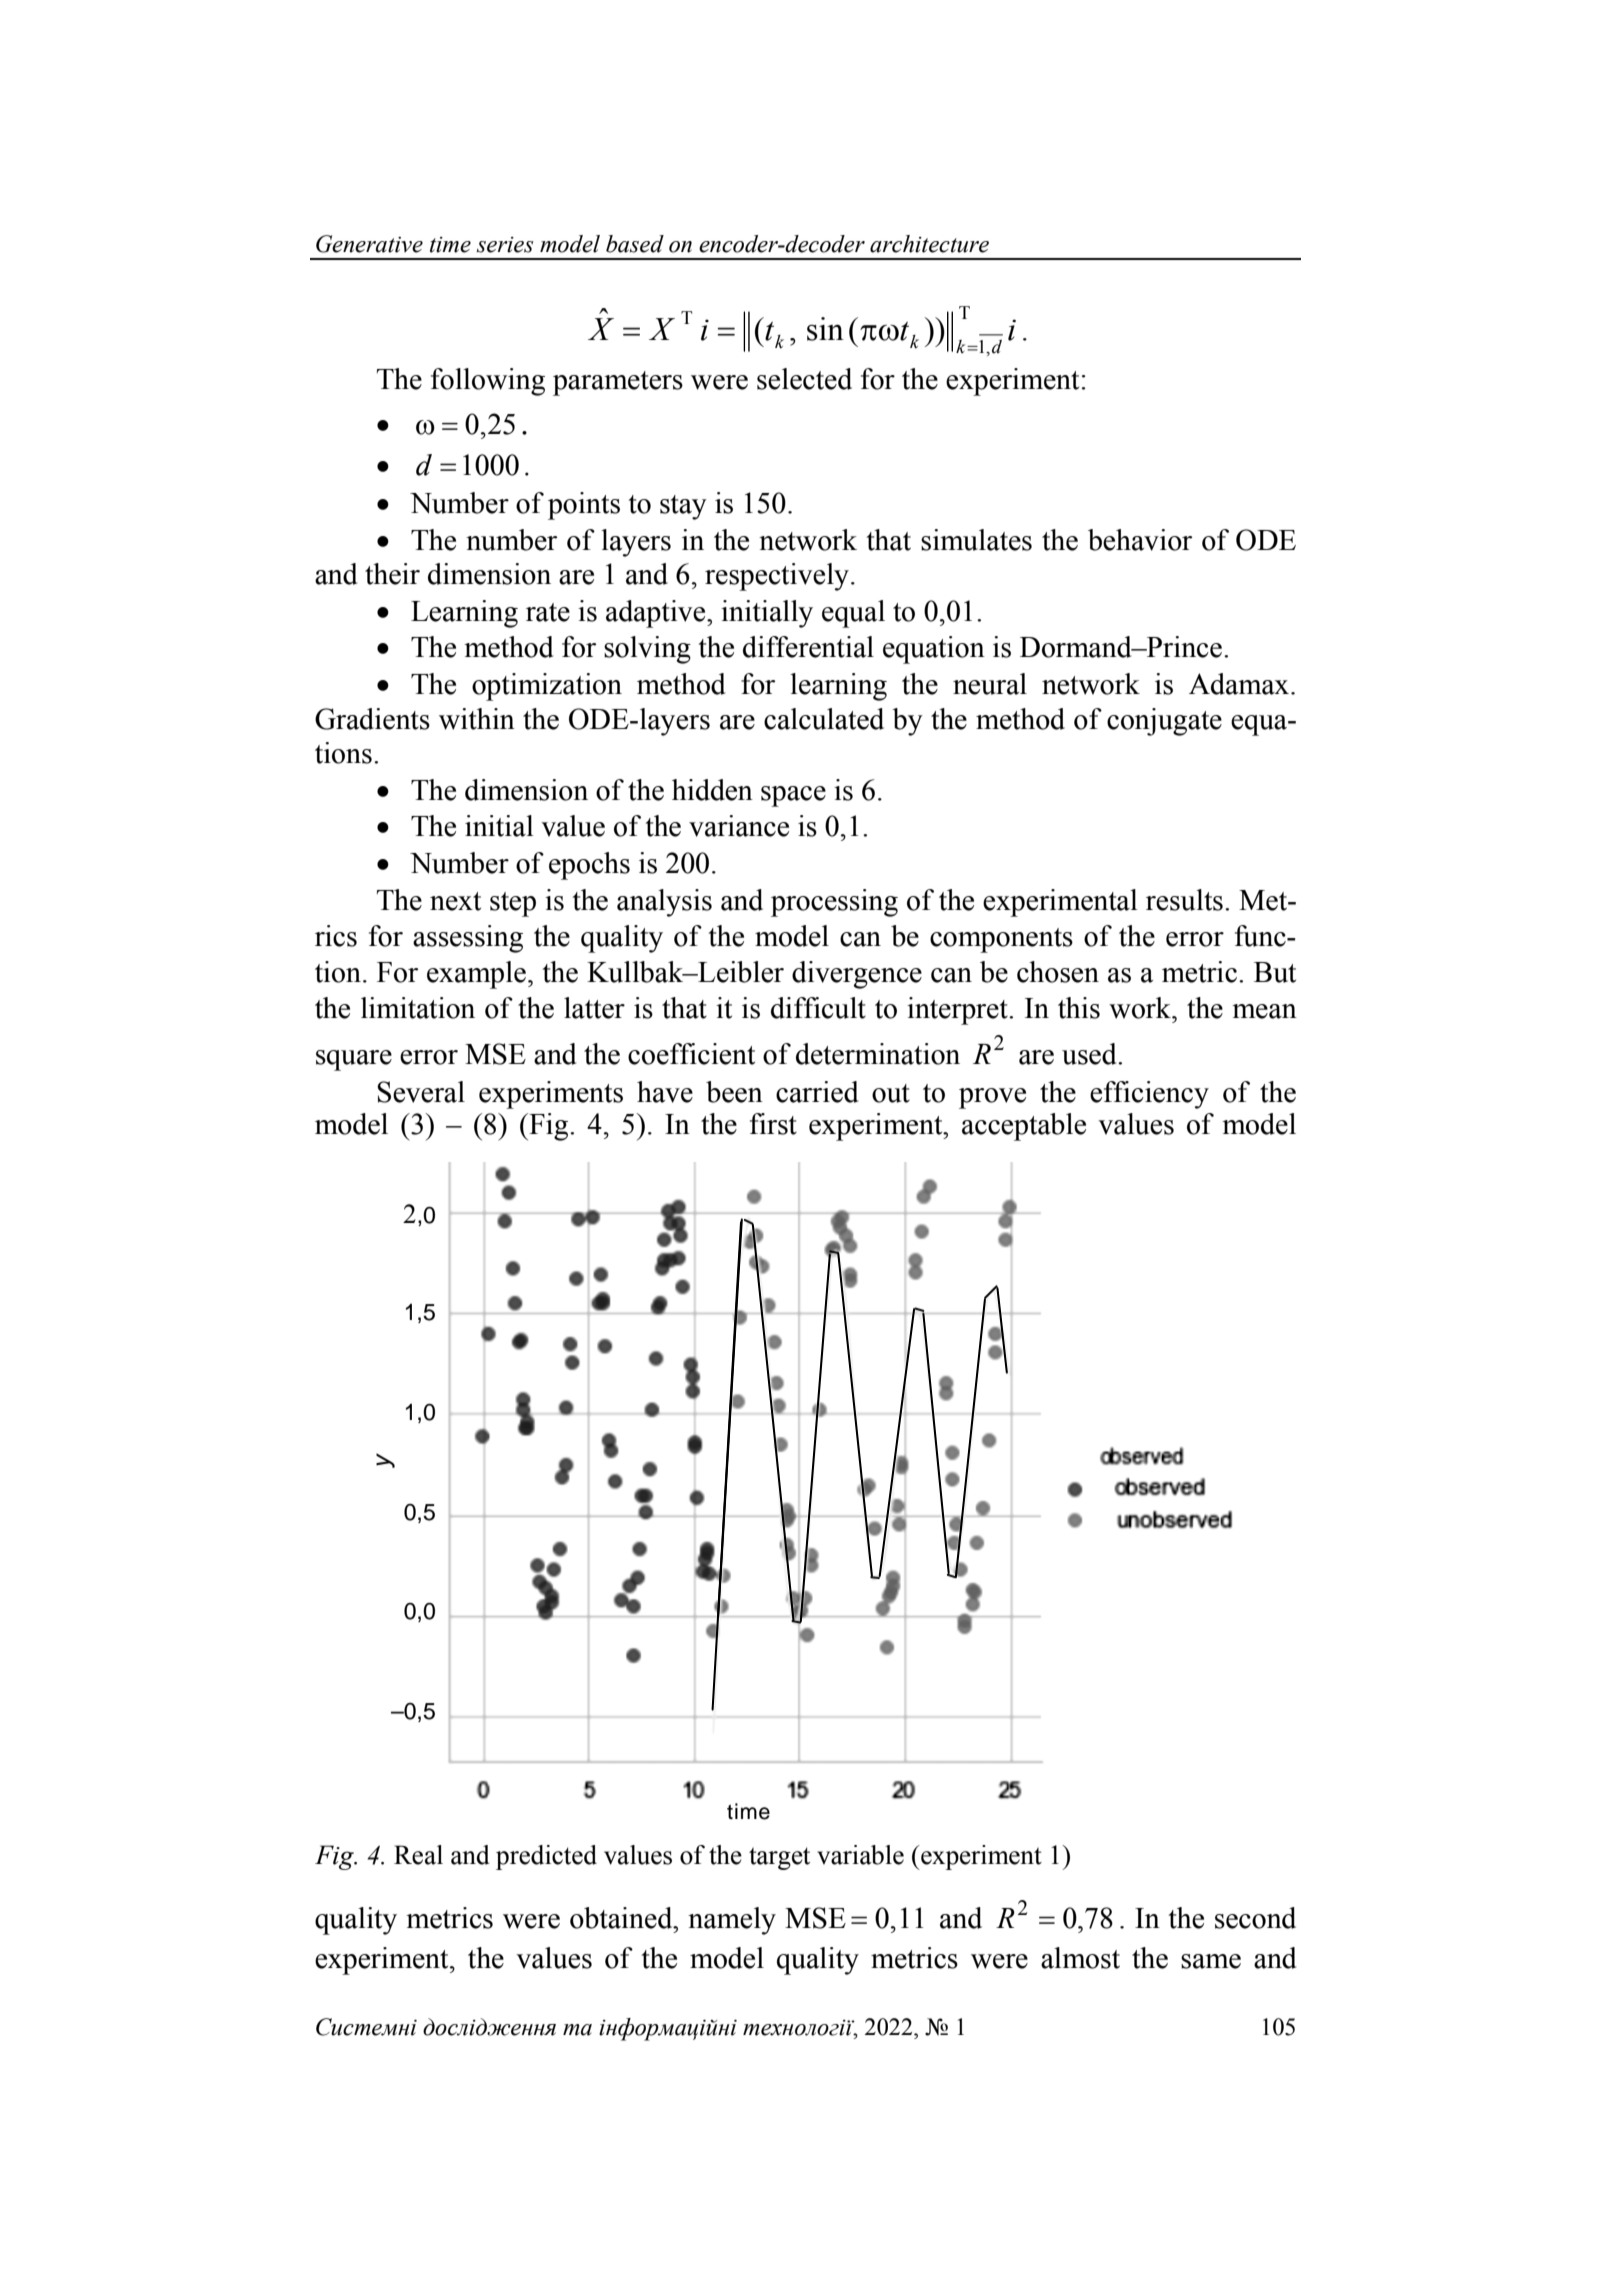 The width and height of the screenshot is (1611, 2279). What do you see at coordinates (1164, 722) in the screenshot?
I see `conjugate` at bounding box center [1164, 722].
